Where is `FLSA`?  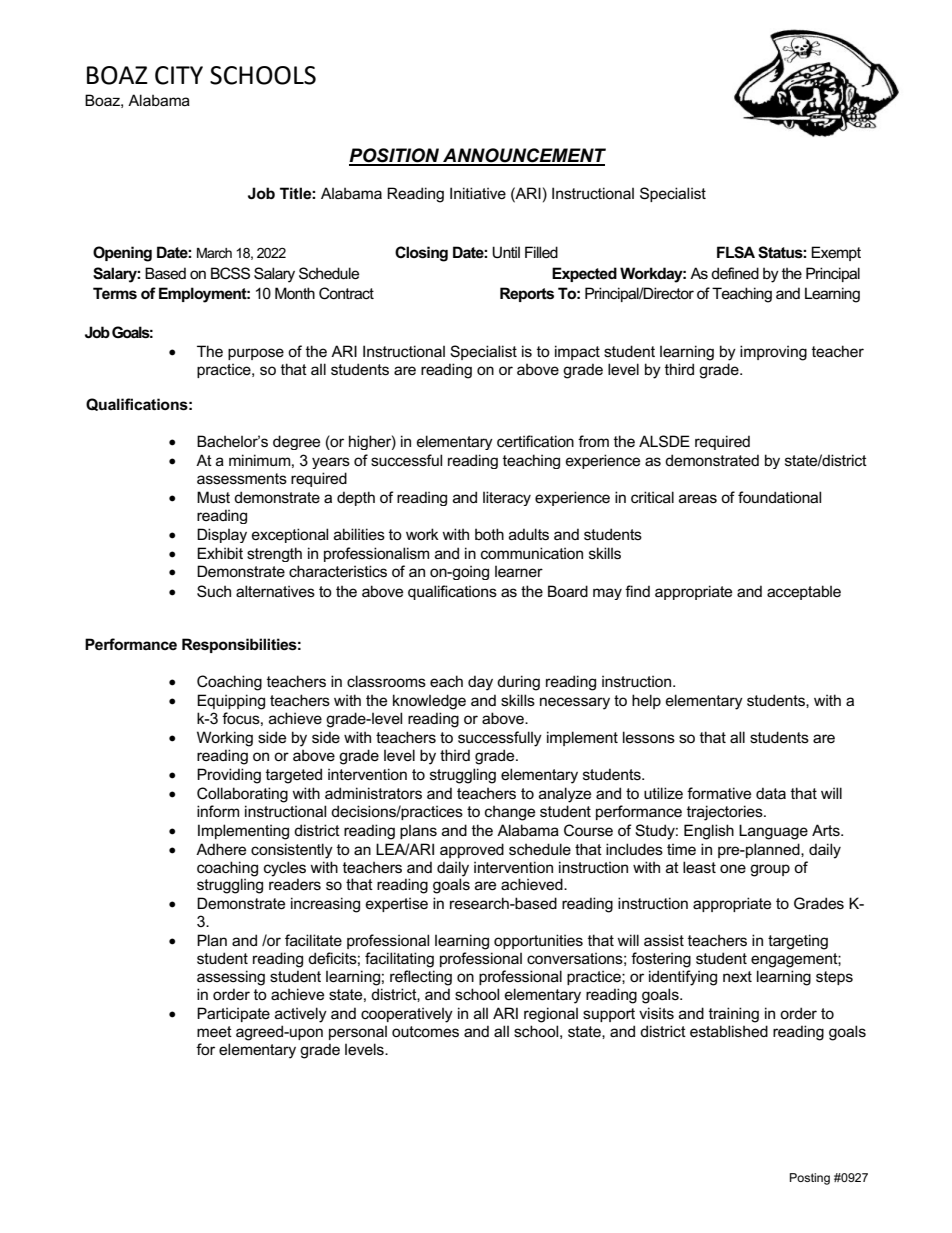 FLSA is located at coordinates (736, 252).
